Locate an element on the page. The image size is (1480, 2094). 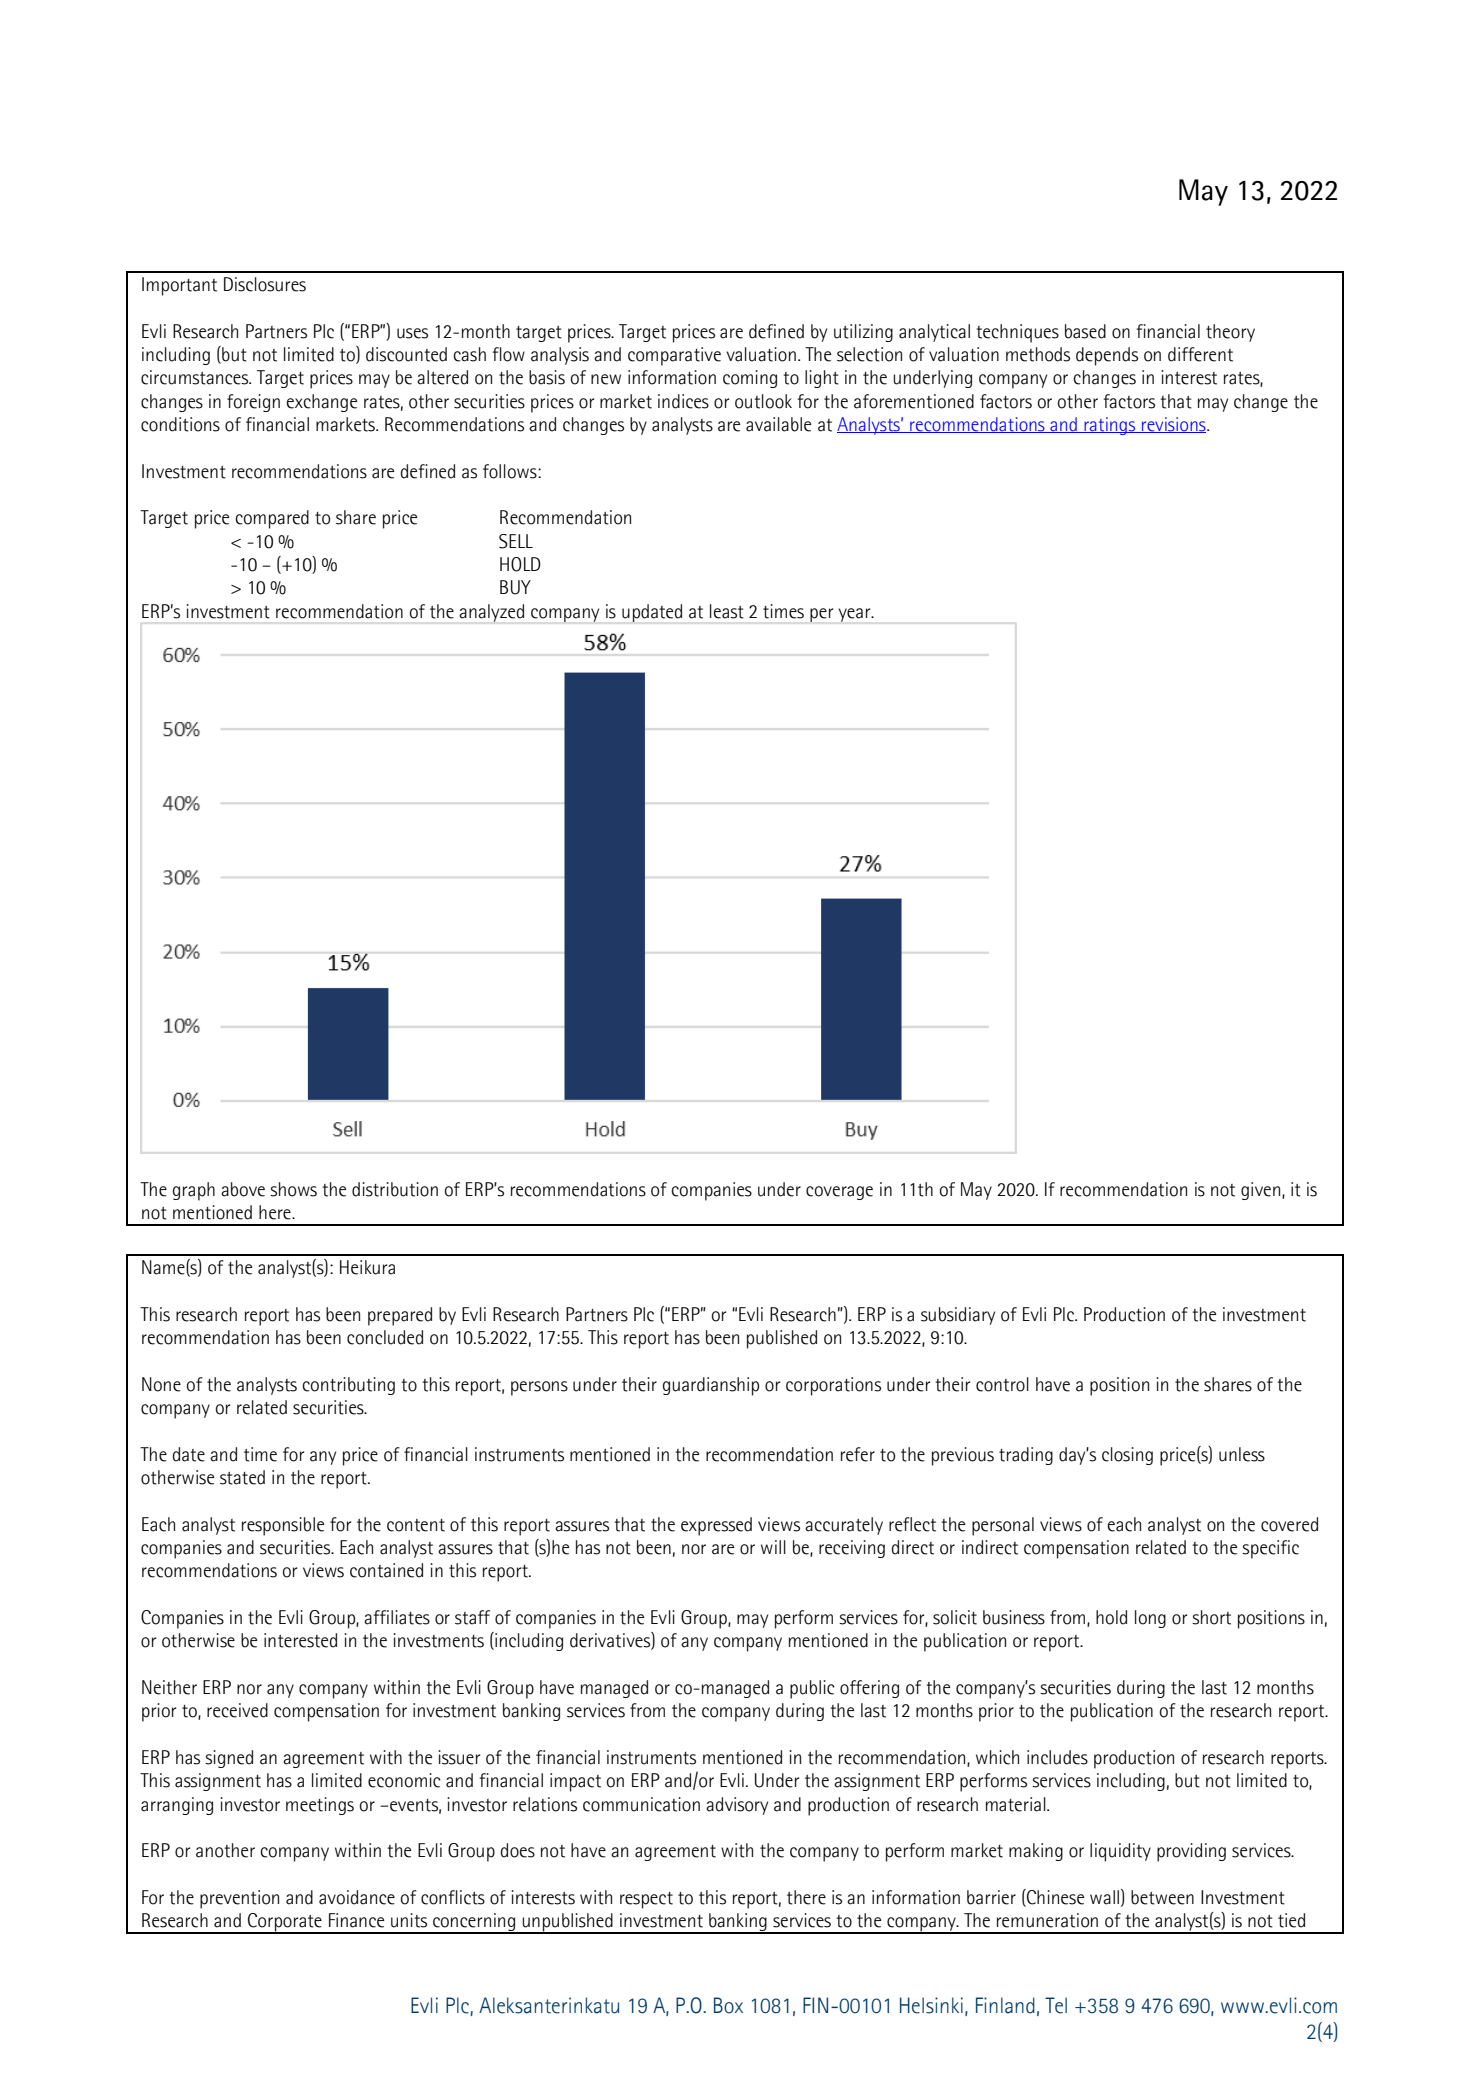
different is located at coordinates (1200, 354).
